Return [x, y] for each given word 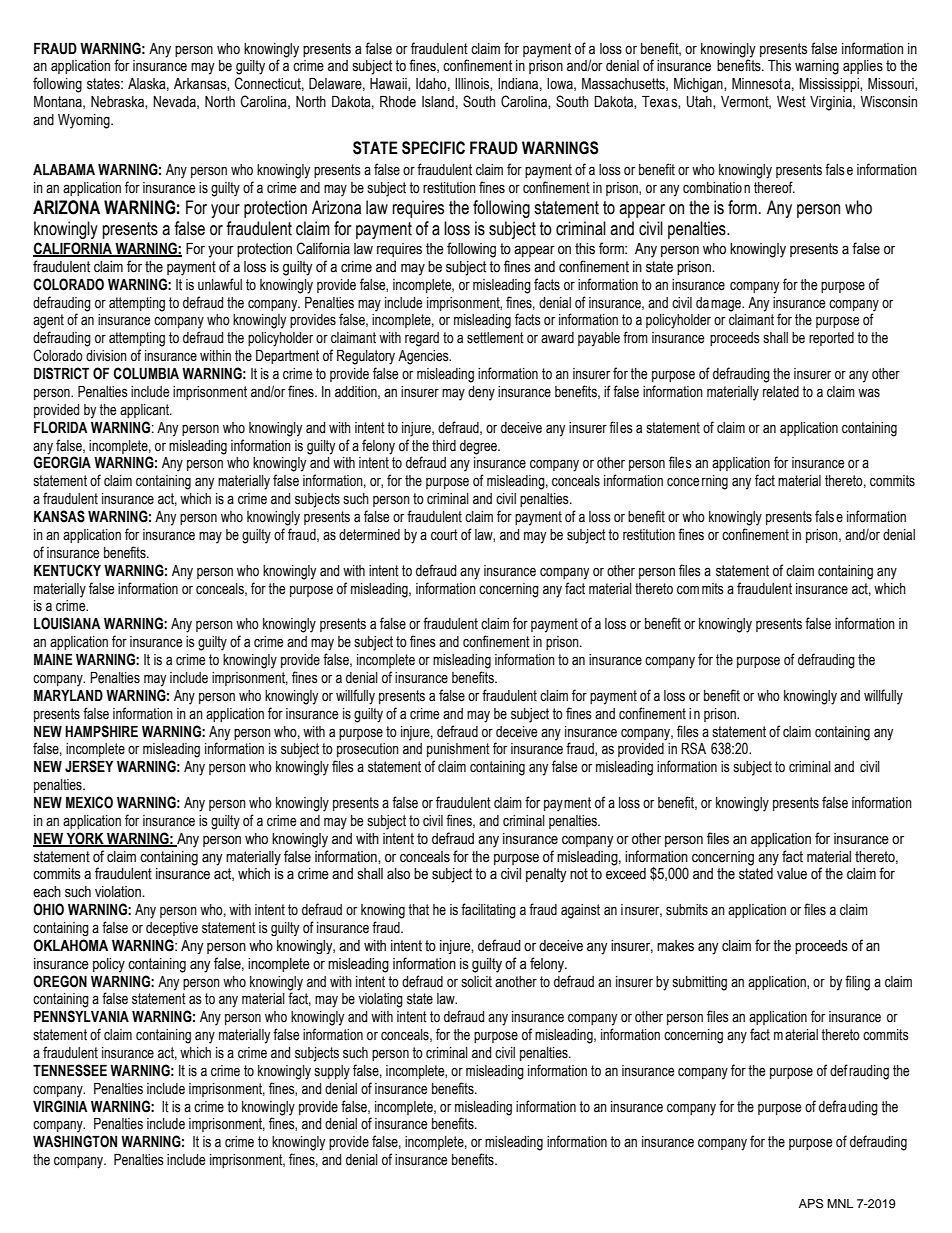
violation [119, 892]
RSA [693, 748]
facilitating [488, 911]
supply [332, 1072]
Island [438, 102]
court [444, 535]
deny [481, 393]
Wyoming [85, 121]
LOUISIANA [67, 623]
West [791, 102]
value [792, 874]
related [781, 392]
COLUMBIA [146, 373]
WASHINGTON [75, 1141]
